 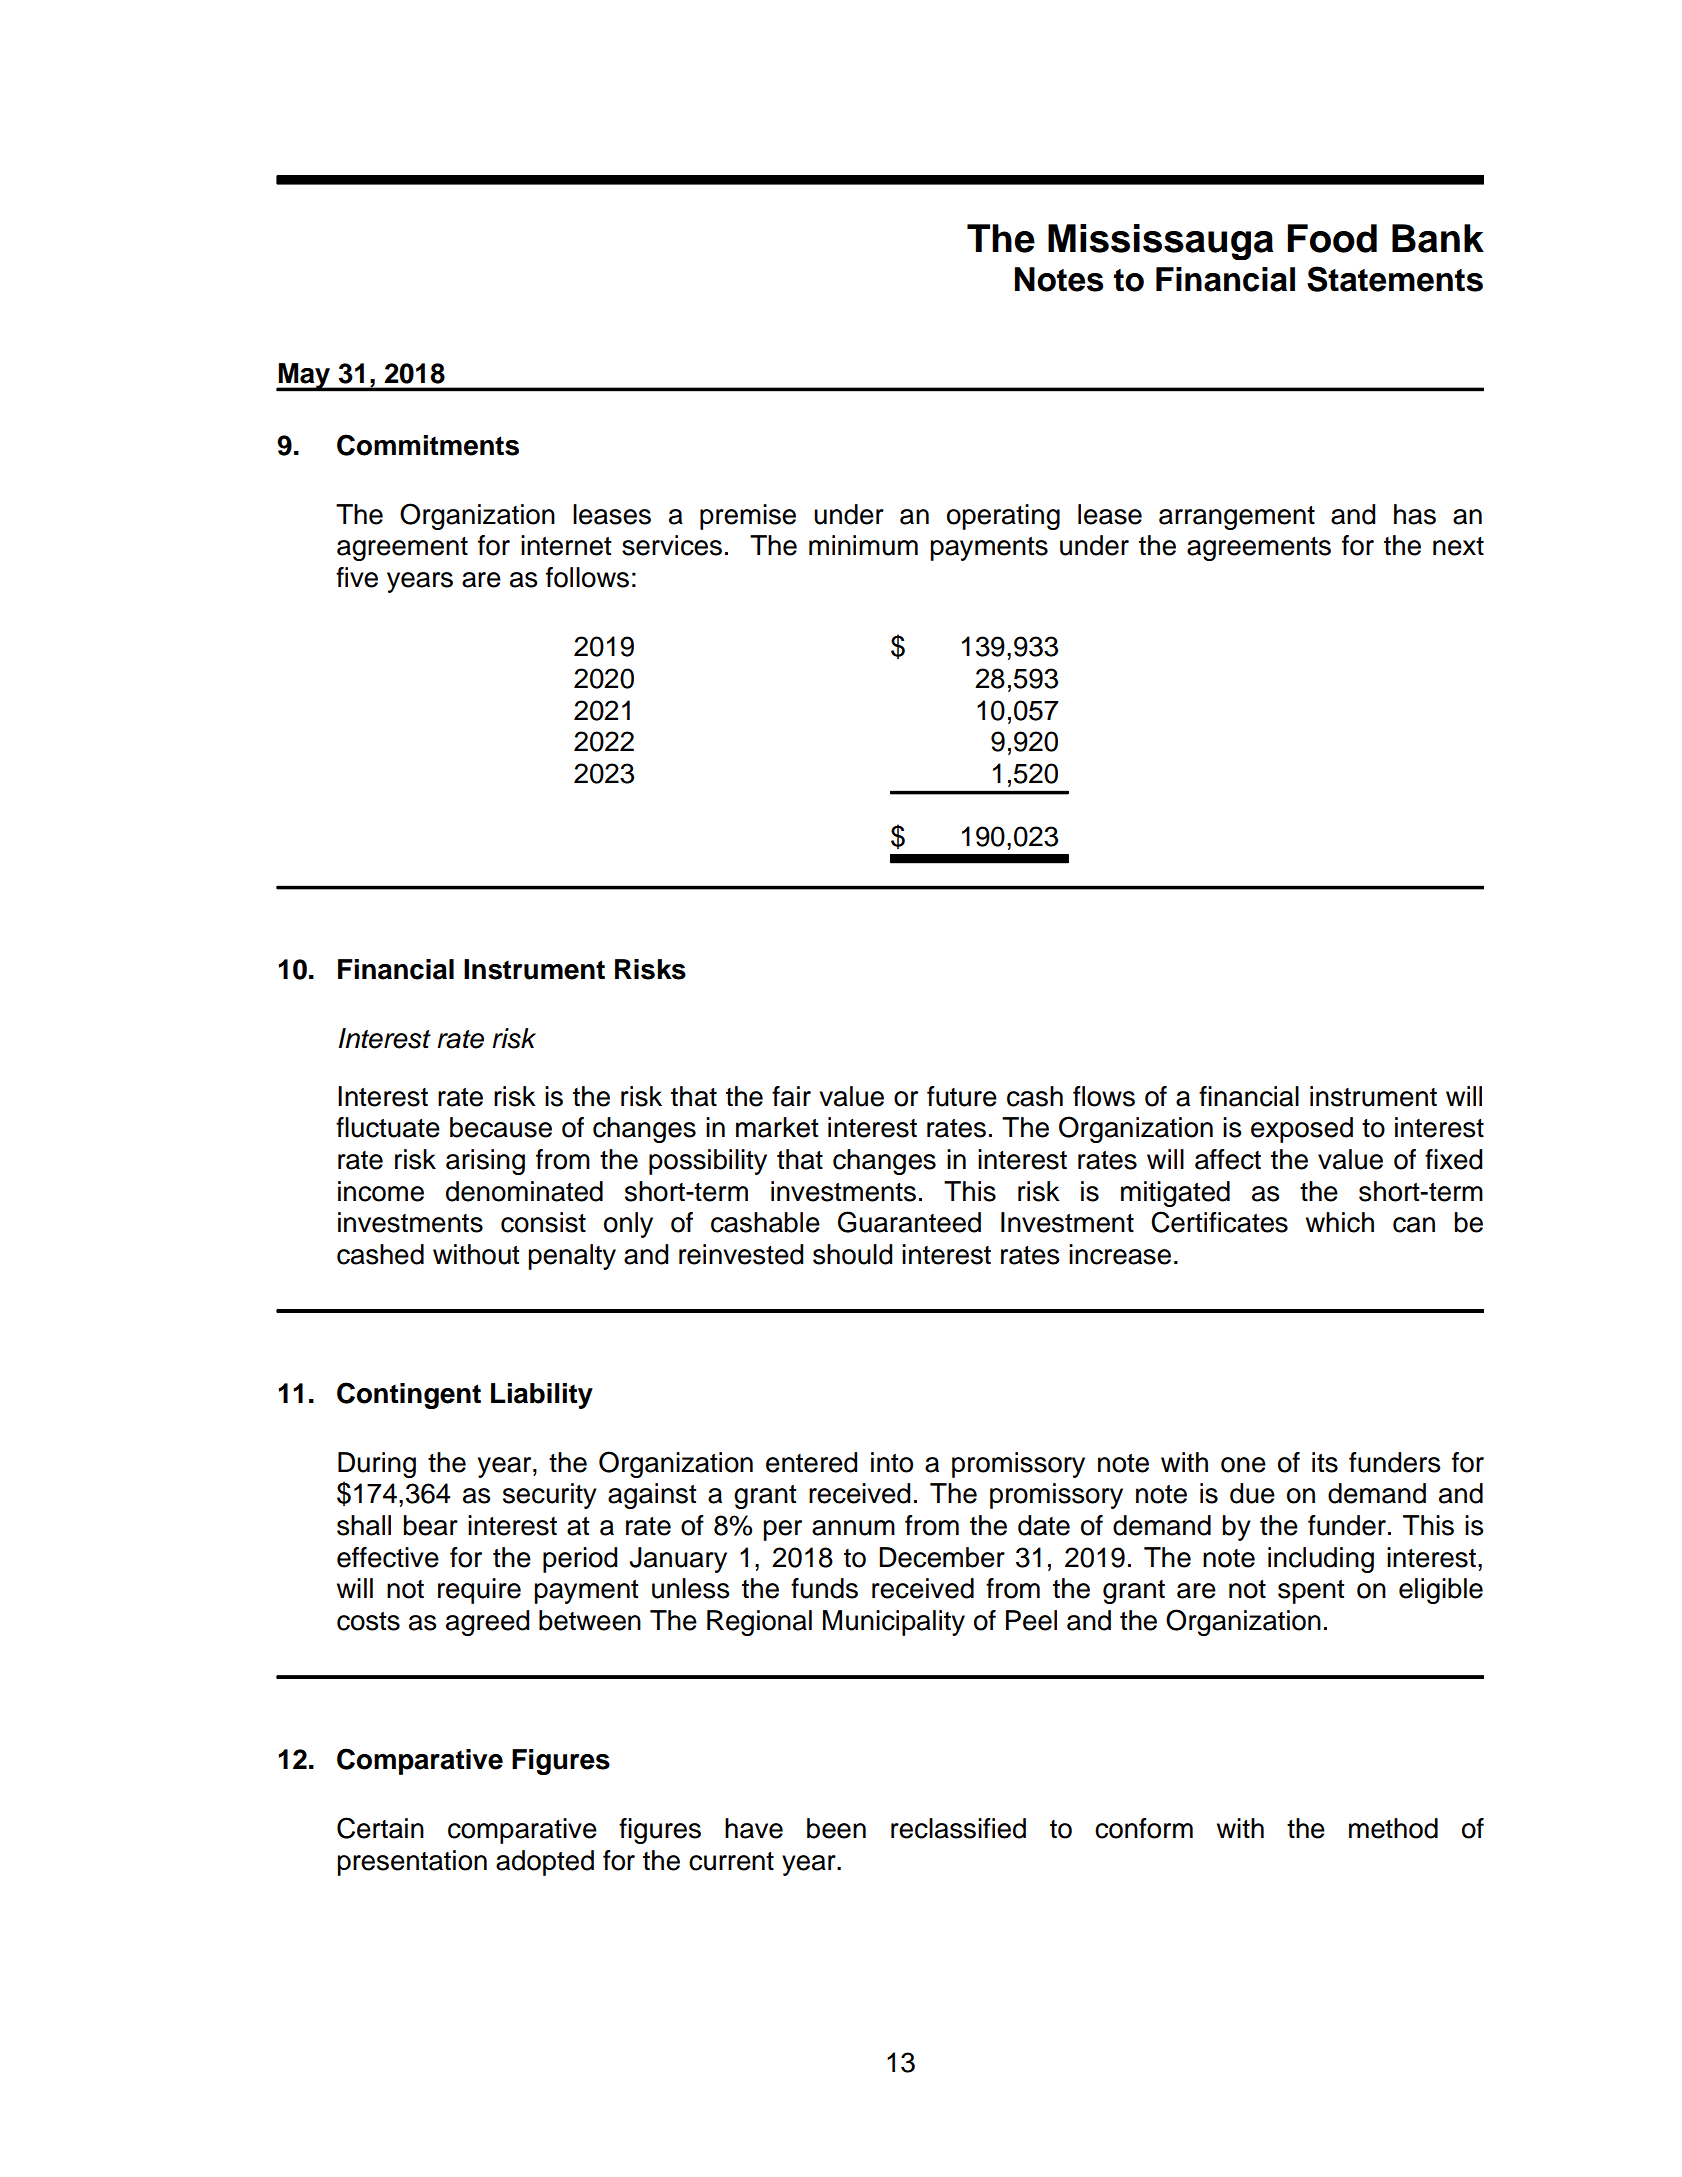 What do you see at coordinates (836, 1828) in the document?
I see `been` at bounding box center [836, 1828].
